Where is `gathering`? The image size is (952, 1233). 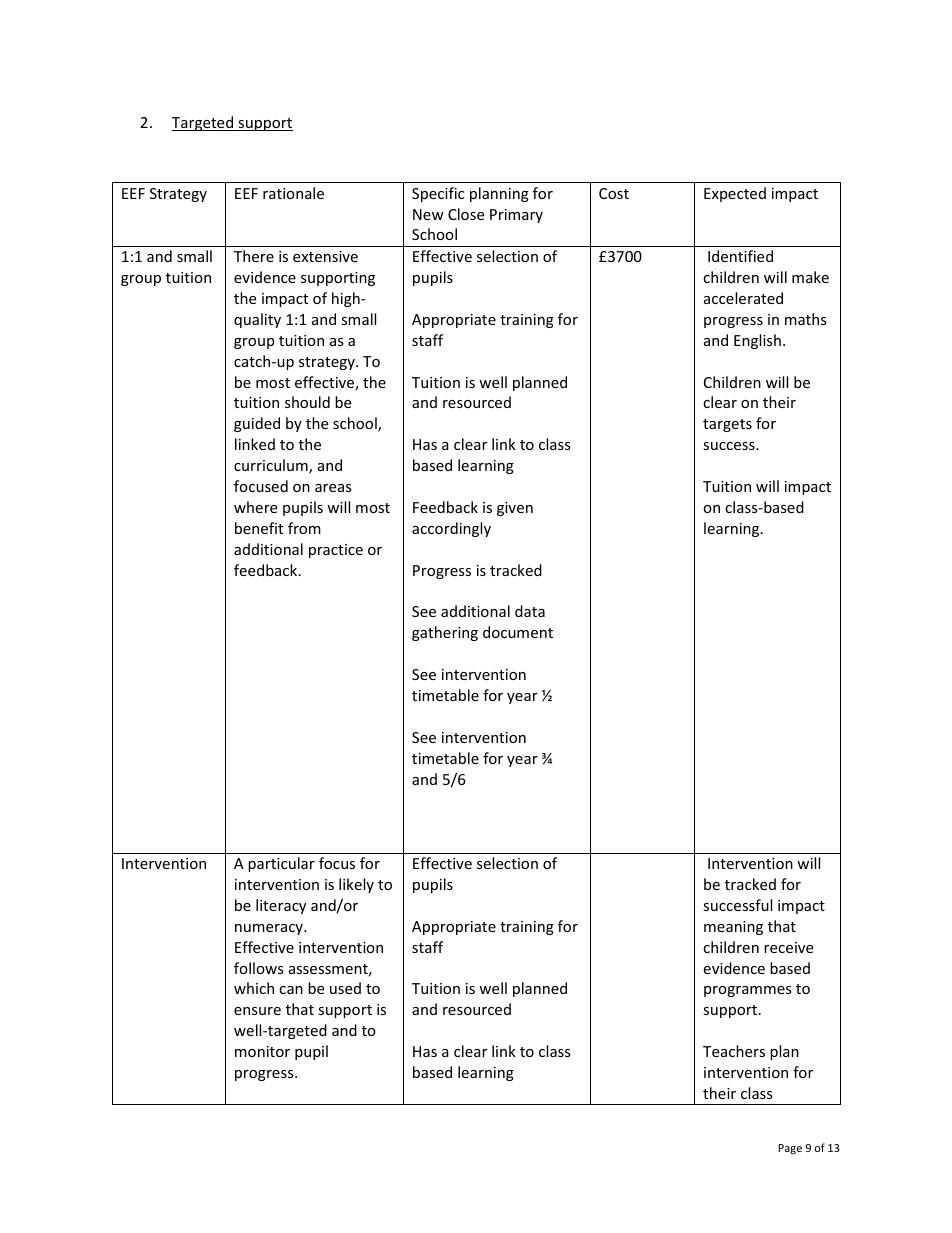 gathering is located at coordinates (445, 633).
